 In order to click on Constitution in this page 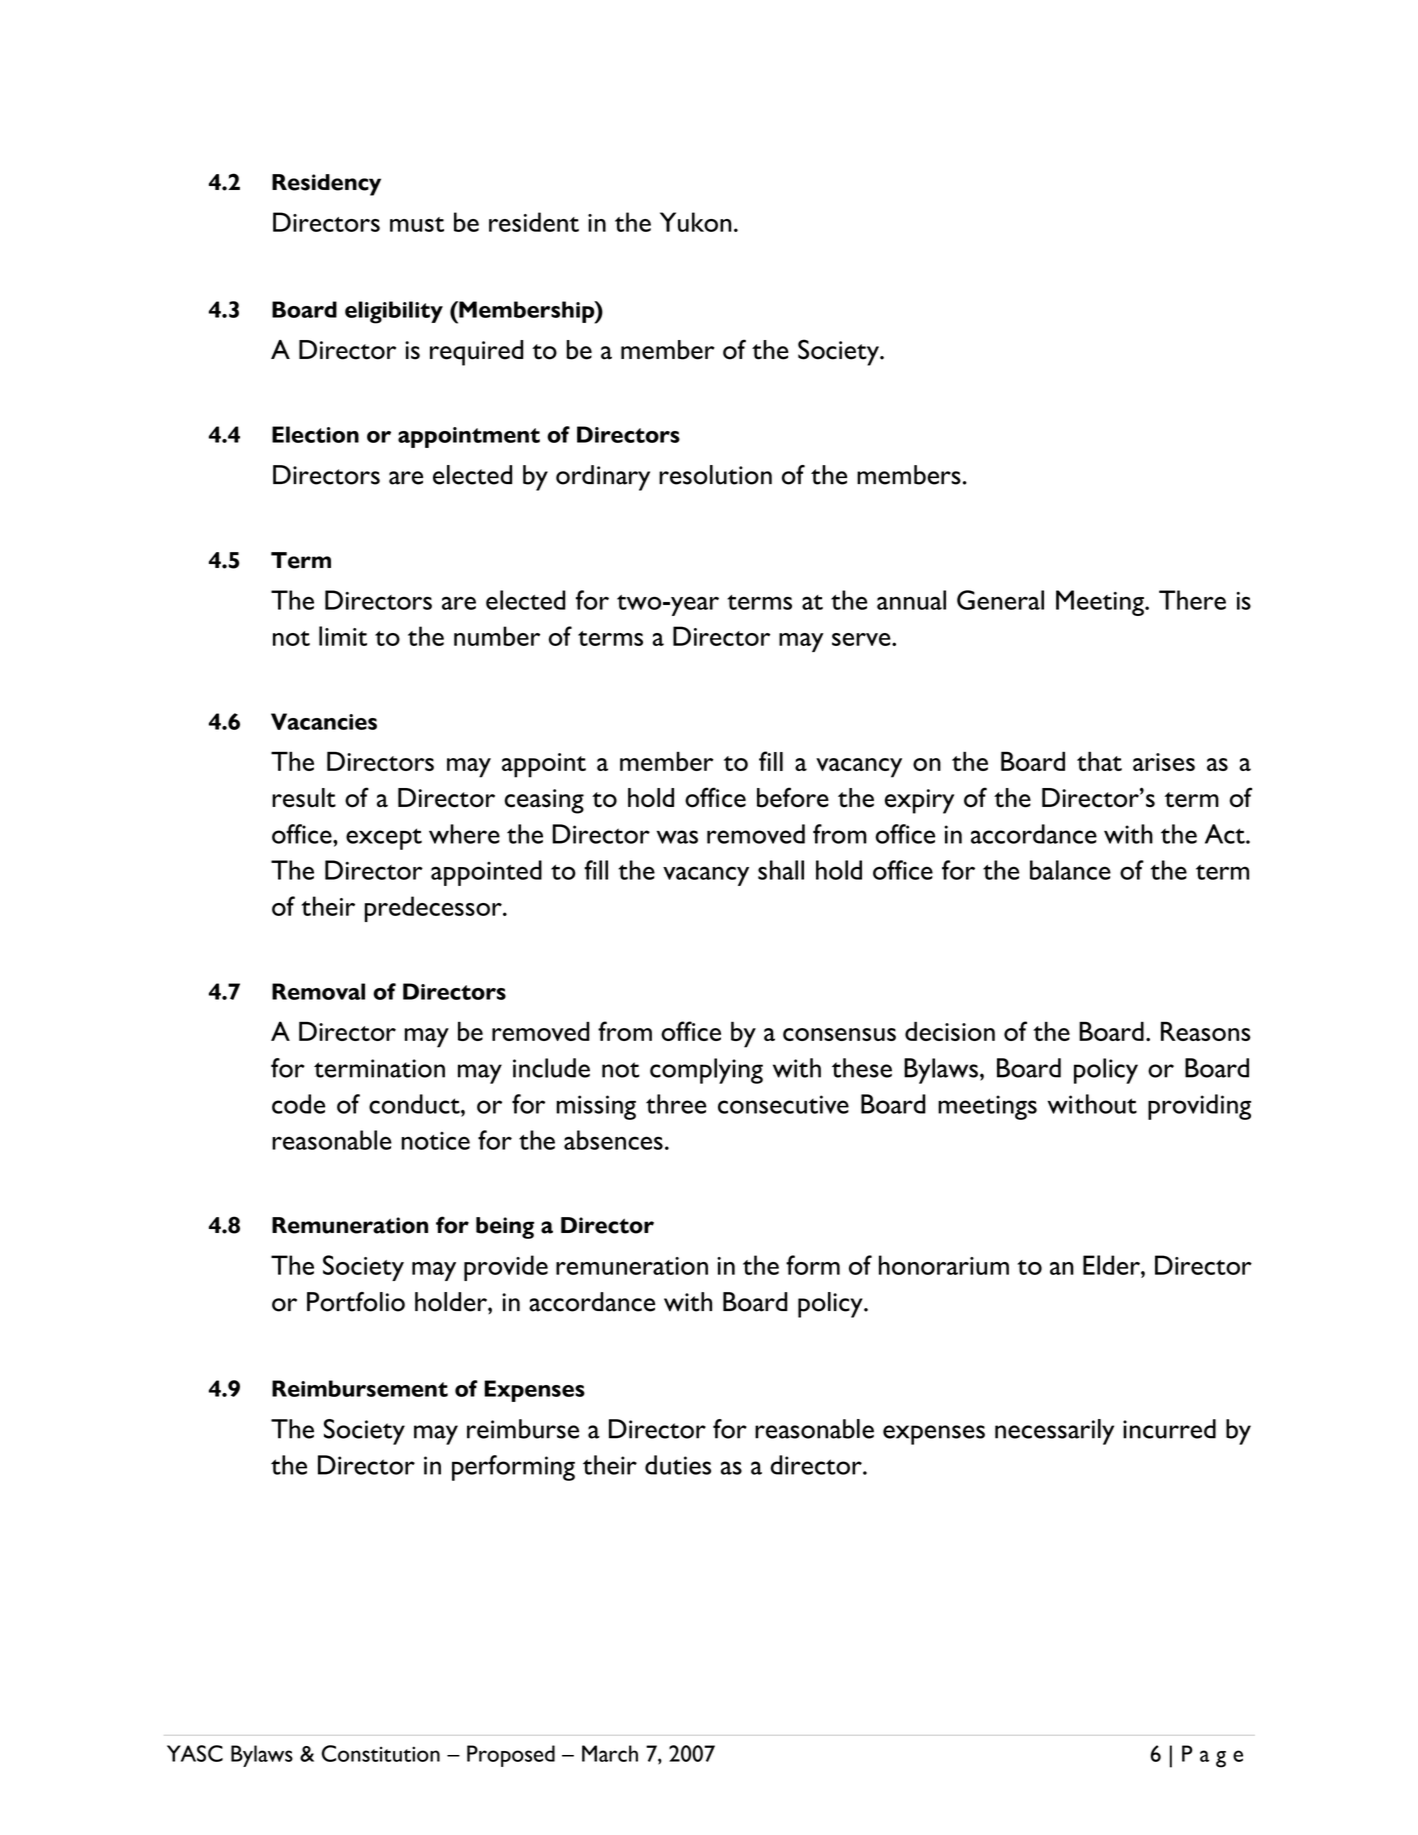, I will do `click(381, 1753)`.
